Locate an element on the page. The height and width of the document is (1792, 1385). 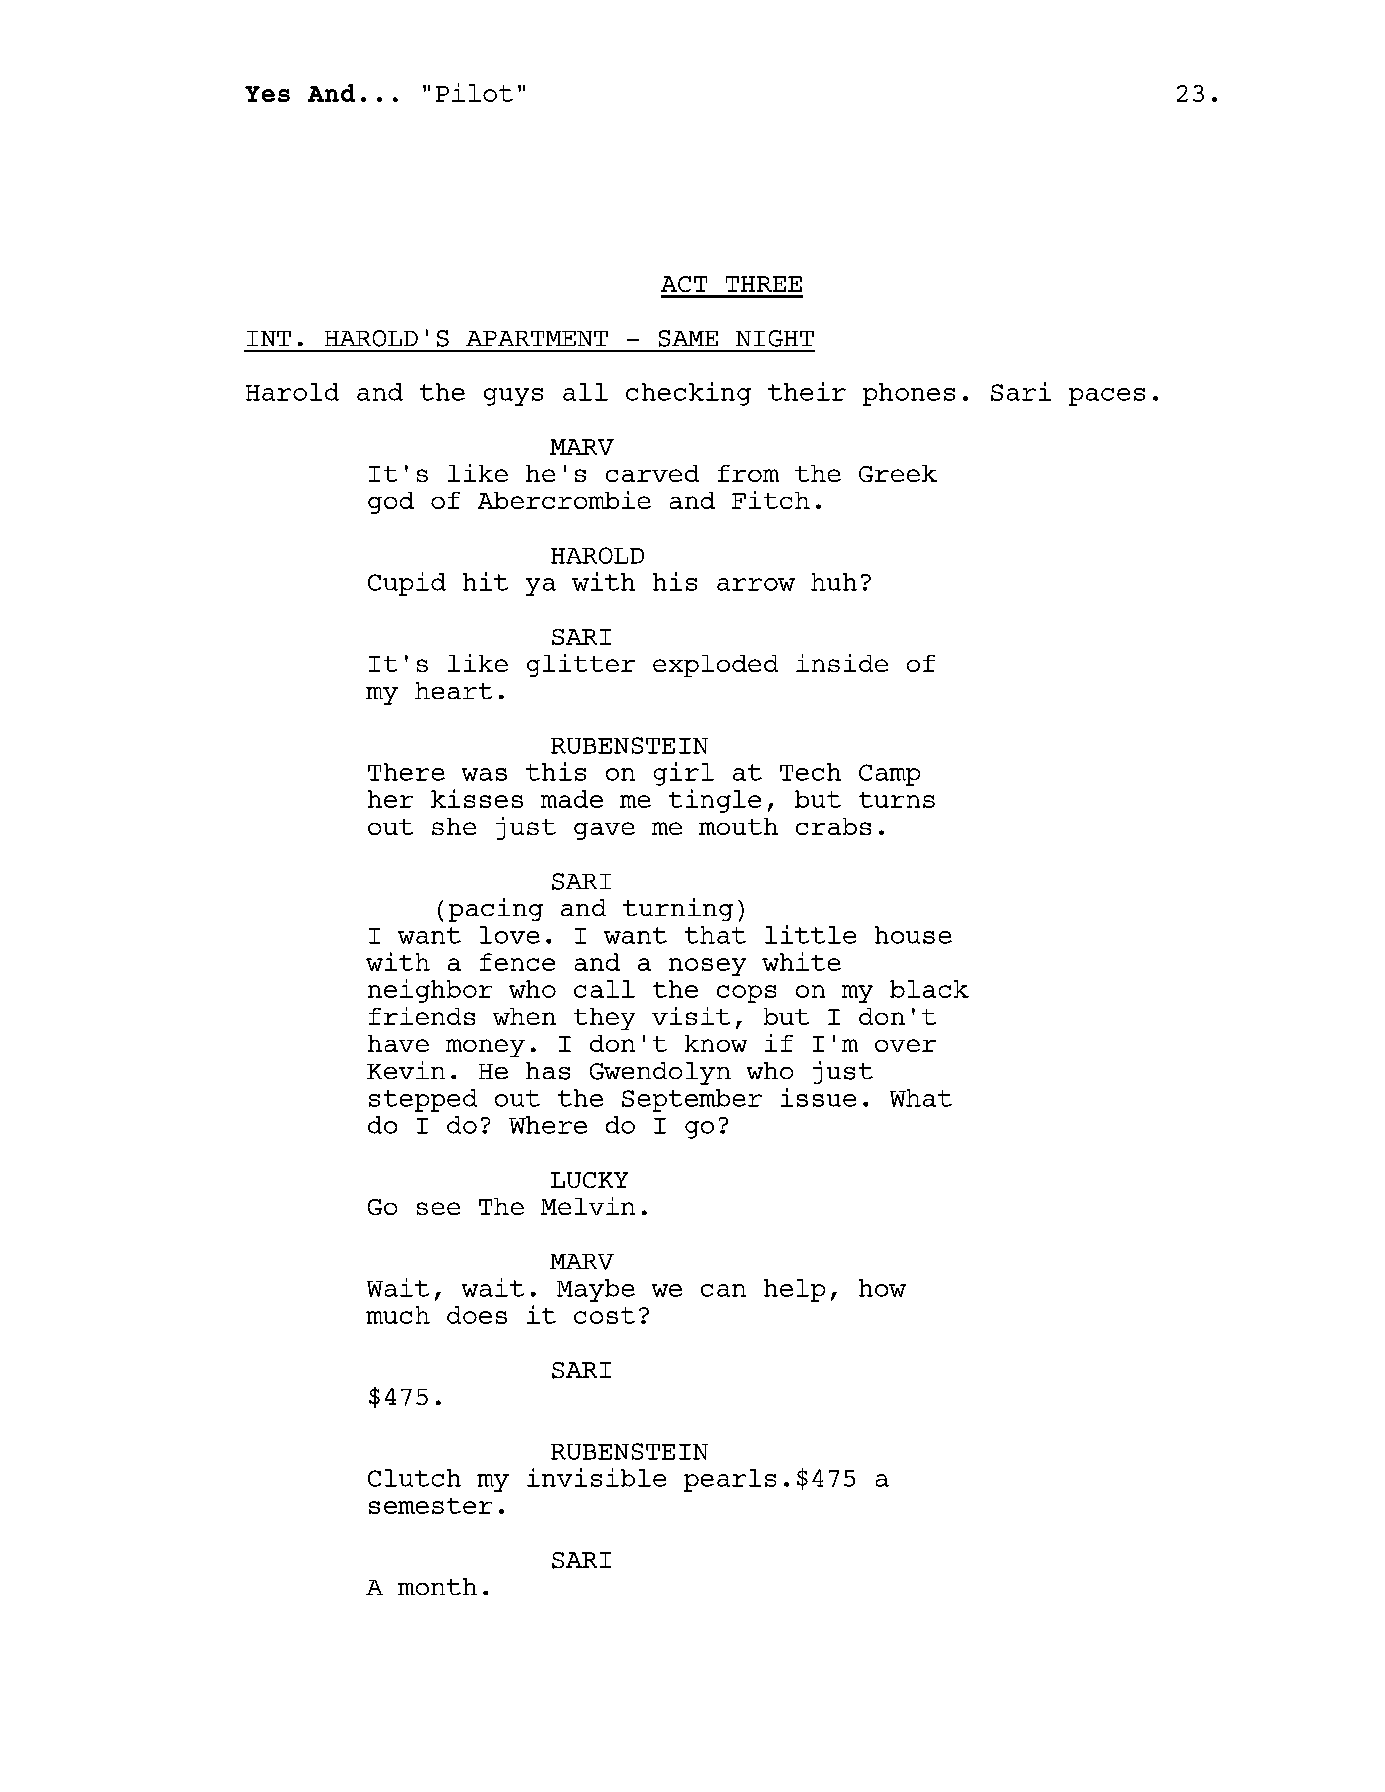
THREE is located at coordinates (764, 284).
